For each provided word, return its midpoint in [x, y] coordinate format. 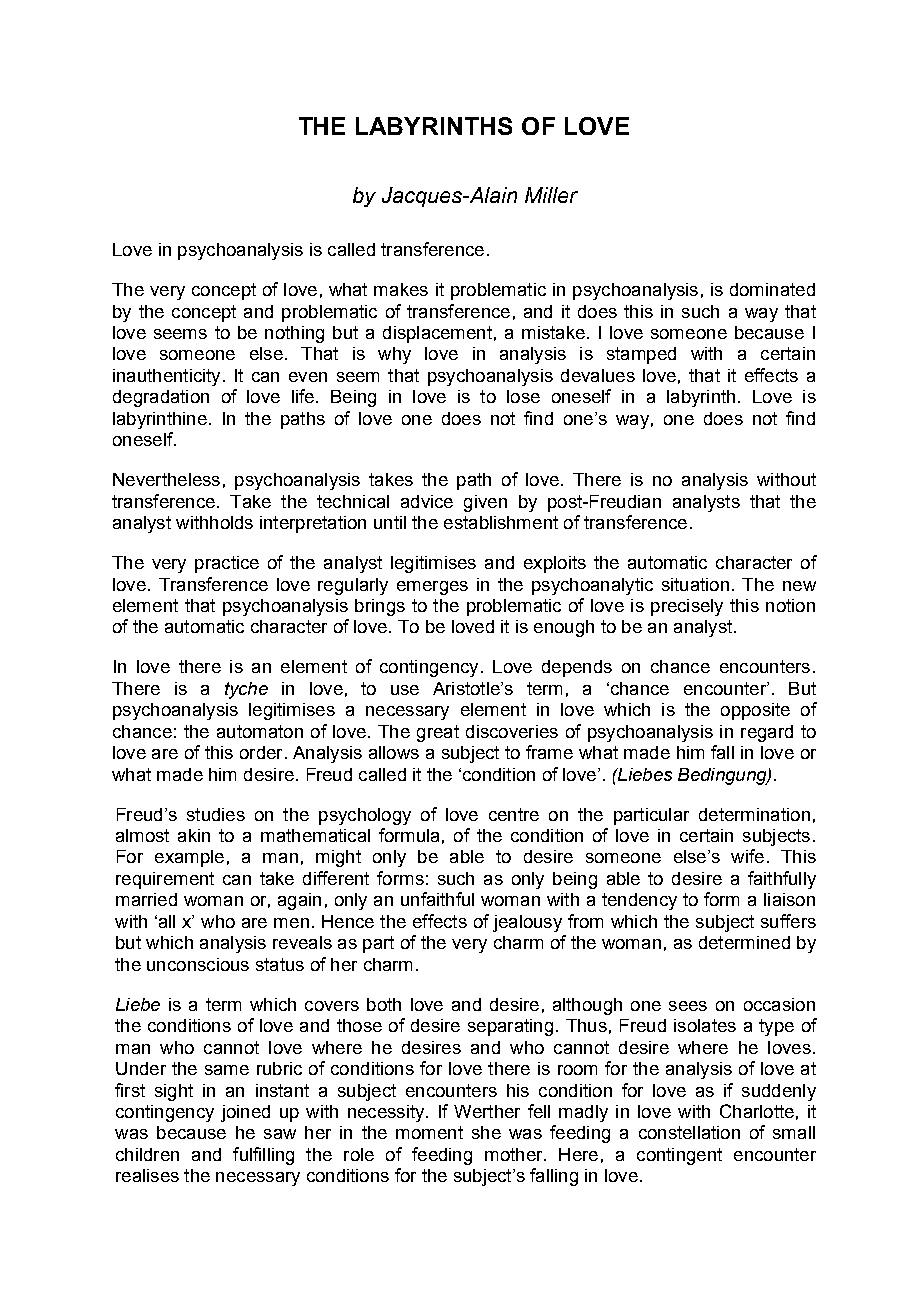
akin [194, 835]
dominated [772, 289]
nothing [294, 334]
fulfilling [263, 1156]
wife [747, 856]
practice [227, 564]
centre [514, 814]
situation [695, 584]
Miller [551, 195]
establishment [501, 522]
